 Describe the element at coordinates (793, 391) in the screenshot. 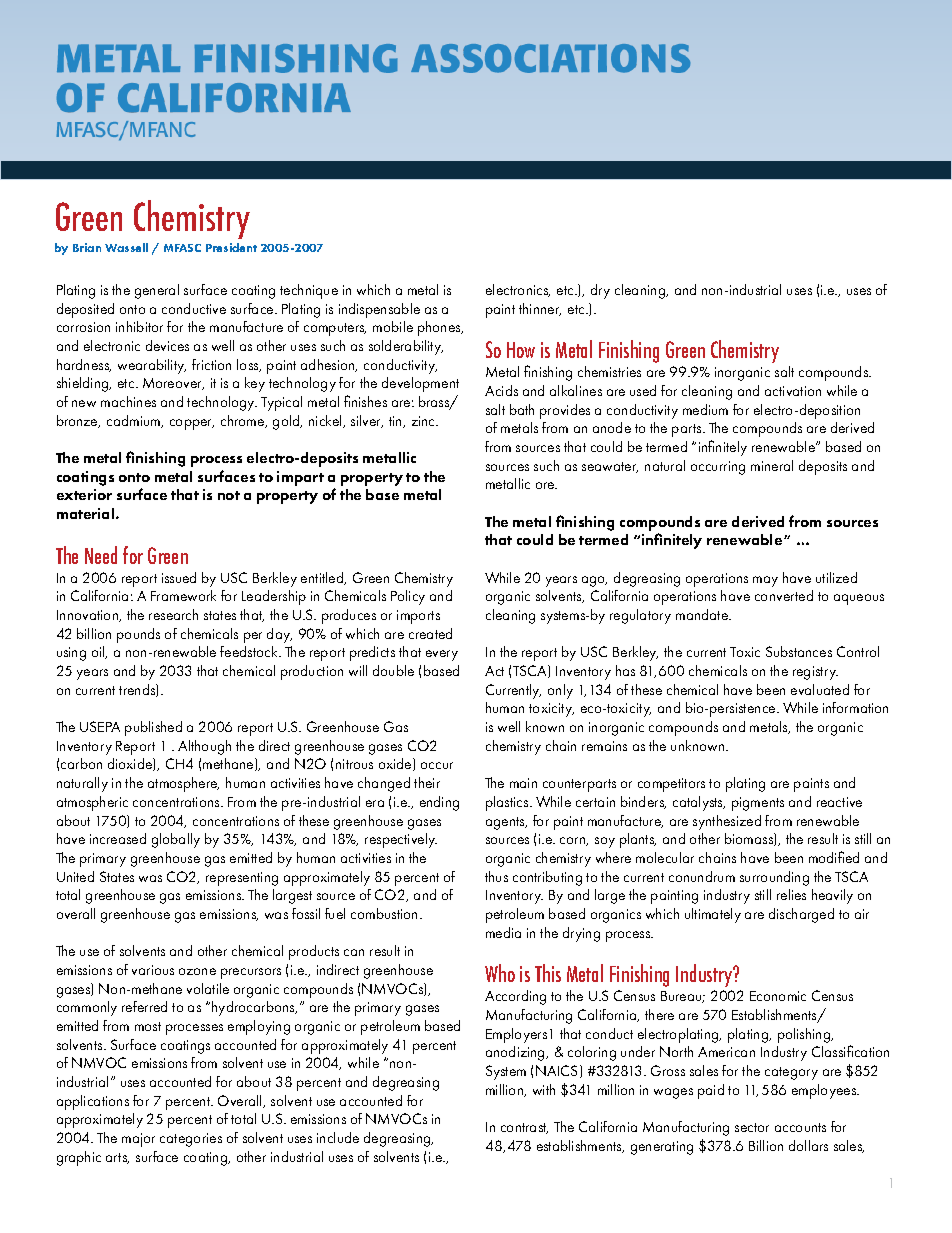

I see `activation` at that location.
